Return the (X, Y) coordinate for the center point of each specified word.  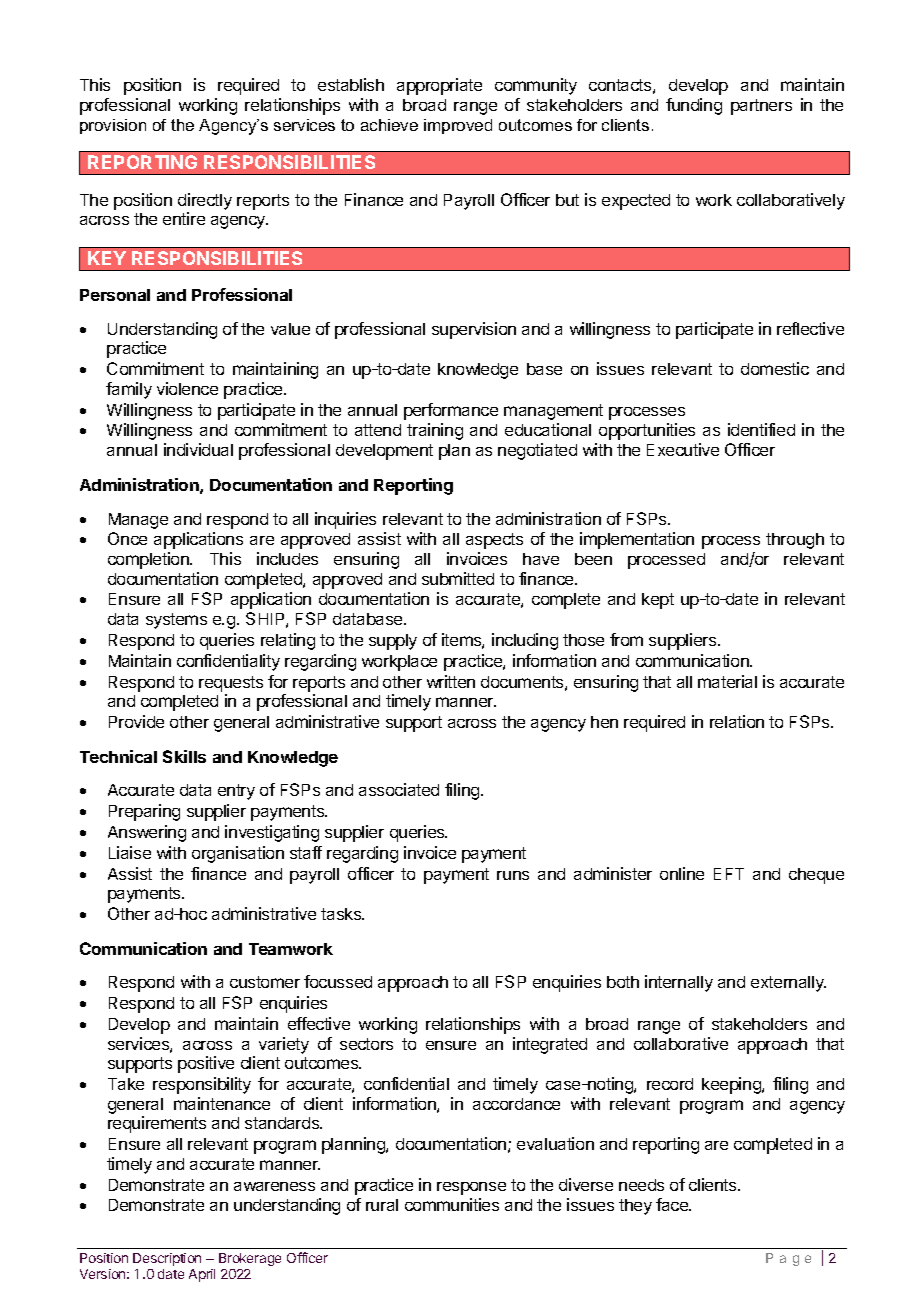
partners (761, 107)
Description (167, 1259)
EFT (729, 874)
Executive (683, 449)
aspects (494, 541)
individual (198, 449)
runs (513, 875)
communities (452, 1204)
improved (458, 126)
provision (113, 126)
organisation (238, 854)
